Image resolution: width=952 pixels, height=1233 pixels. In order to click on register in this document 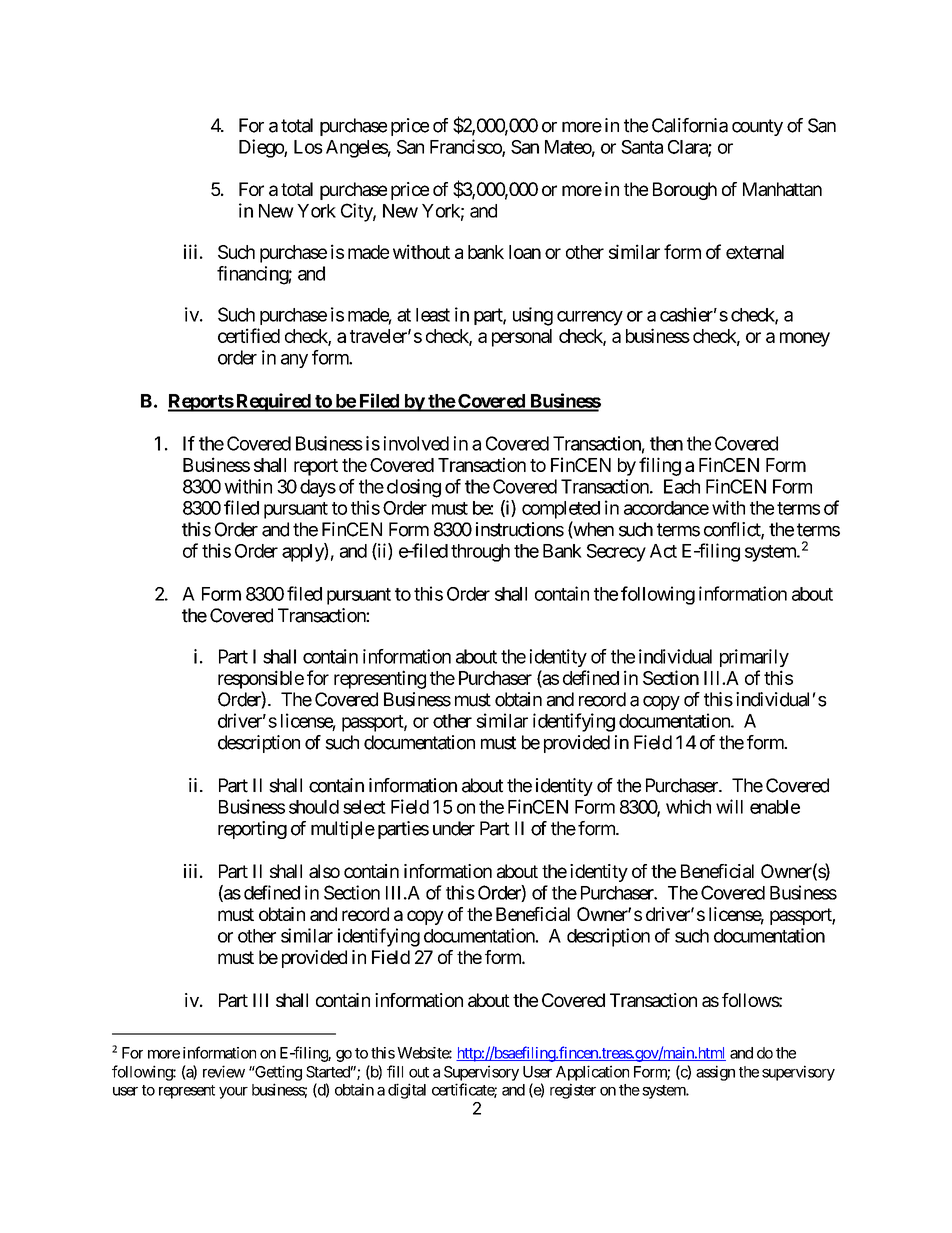, I will do `click(573, 1091)`.
